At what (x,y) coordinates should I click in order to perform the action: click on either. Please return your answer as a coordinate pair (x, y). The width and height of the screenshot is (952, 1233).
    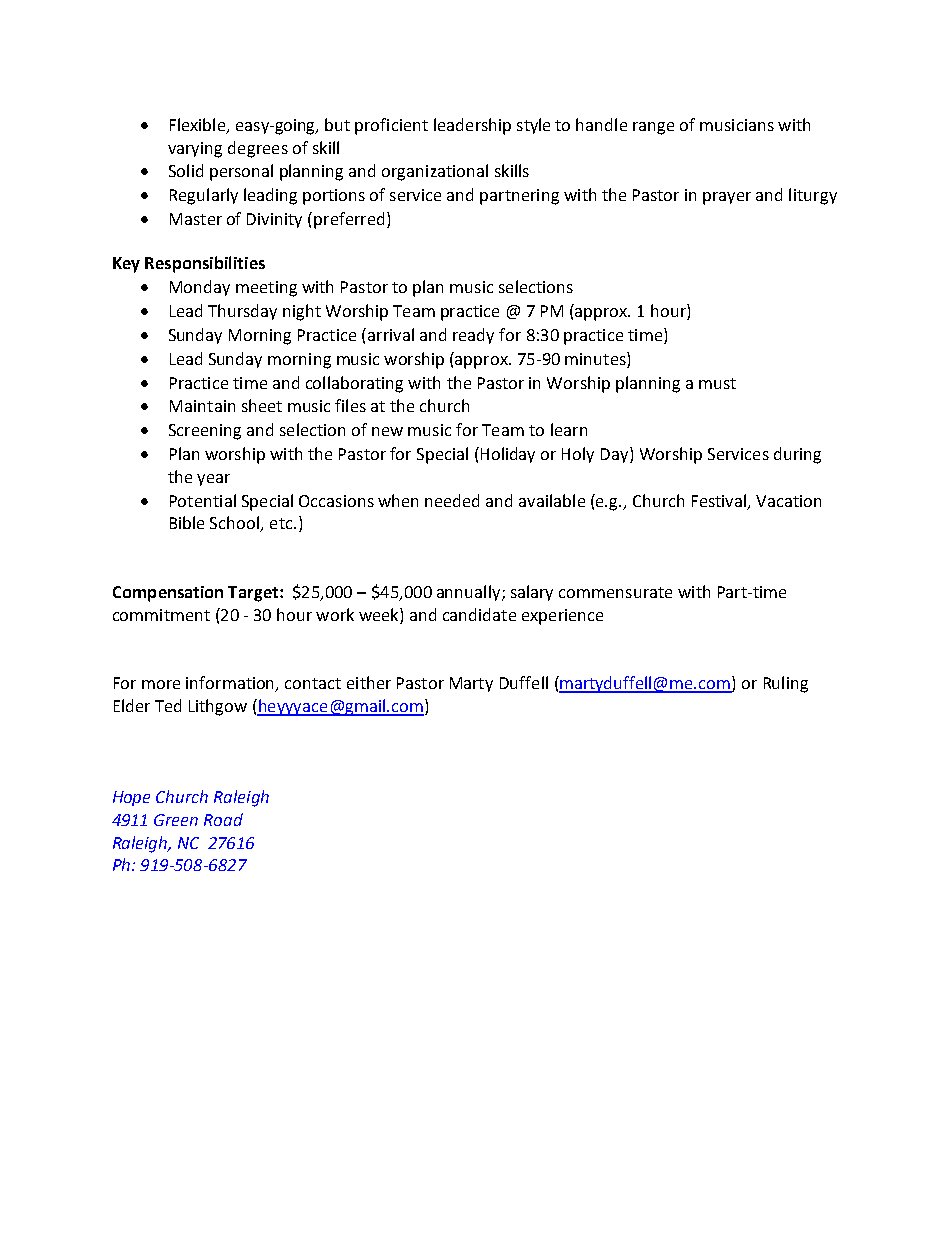
    Looking at the image, I should click on (369, 682).
